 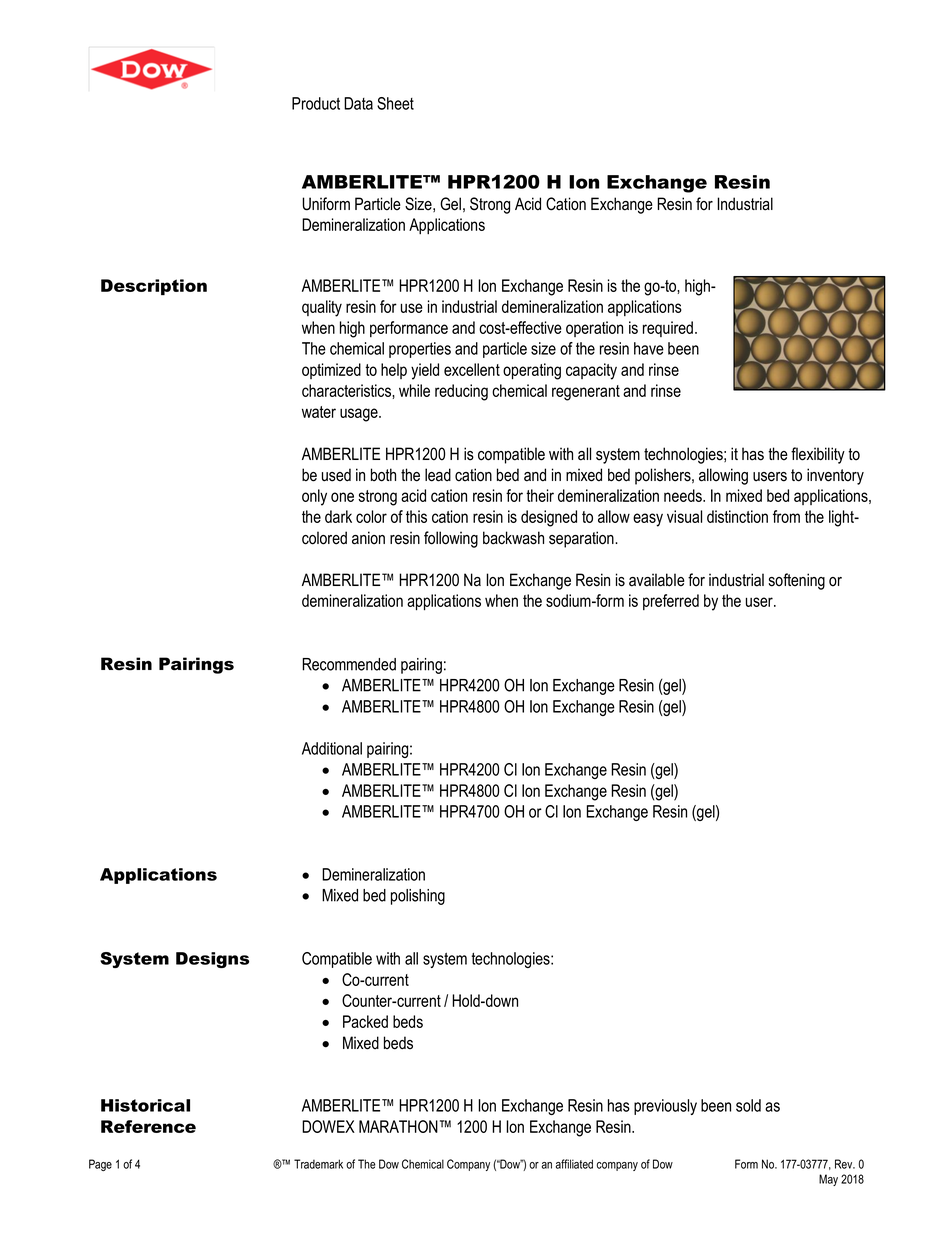 What do you see at coordinates (669, 329) in the page?
I see `required` at bounding box center [669, 329].
